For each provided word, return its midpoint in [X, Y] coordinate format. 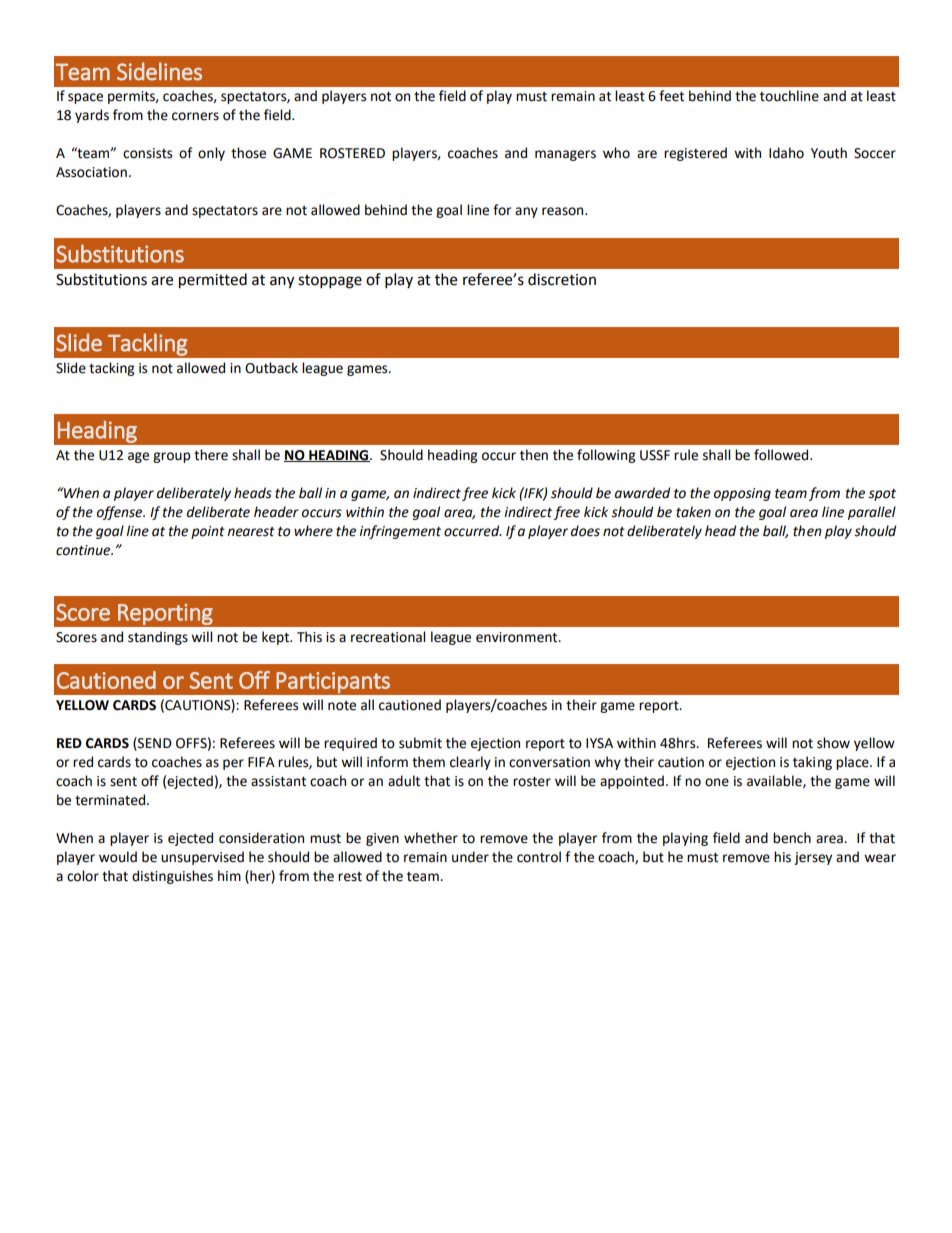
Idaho [786, 153]
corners [195, 116]
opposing [742, 494]
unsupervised [202, 858]
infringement [400, 532]
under [470, 857]
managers [565, 155]
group [171, 457]
